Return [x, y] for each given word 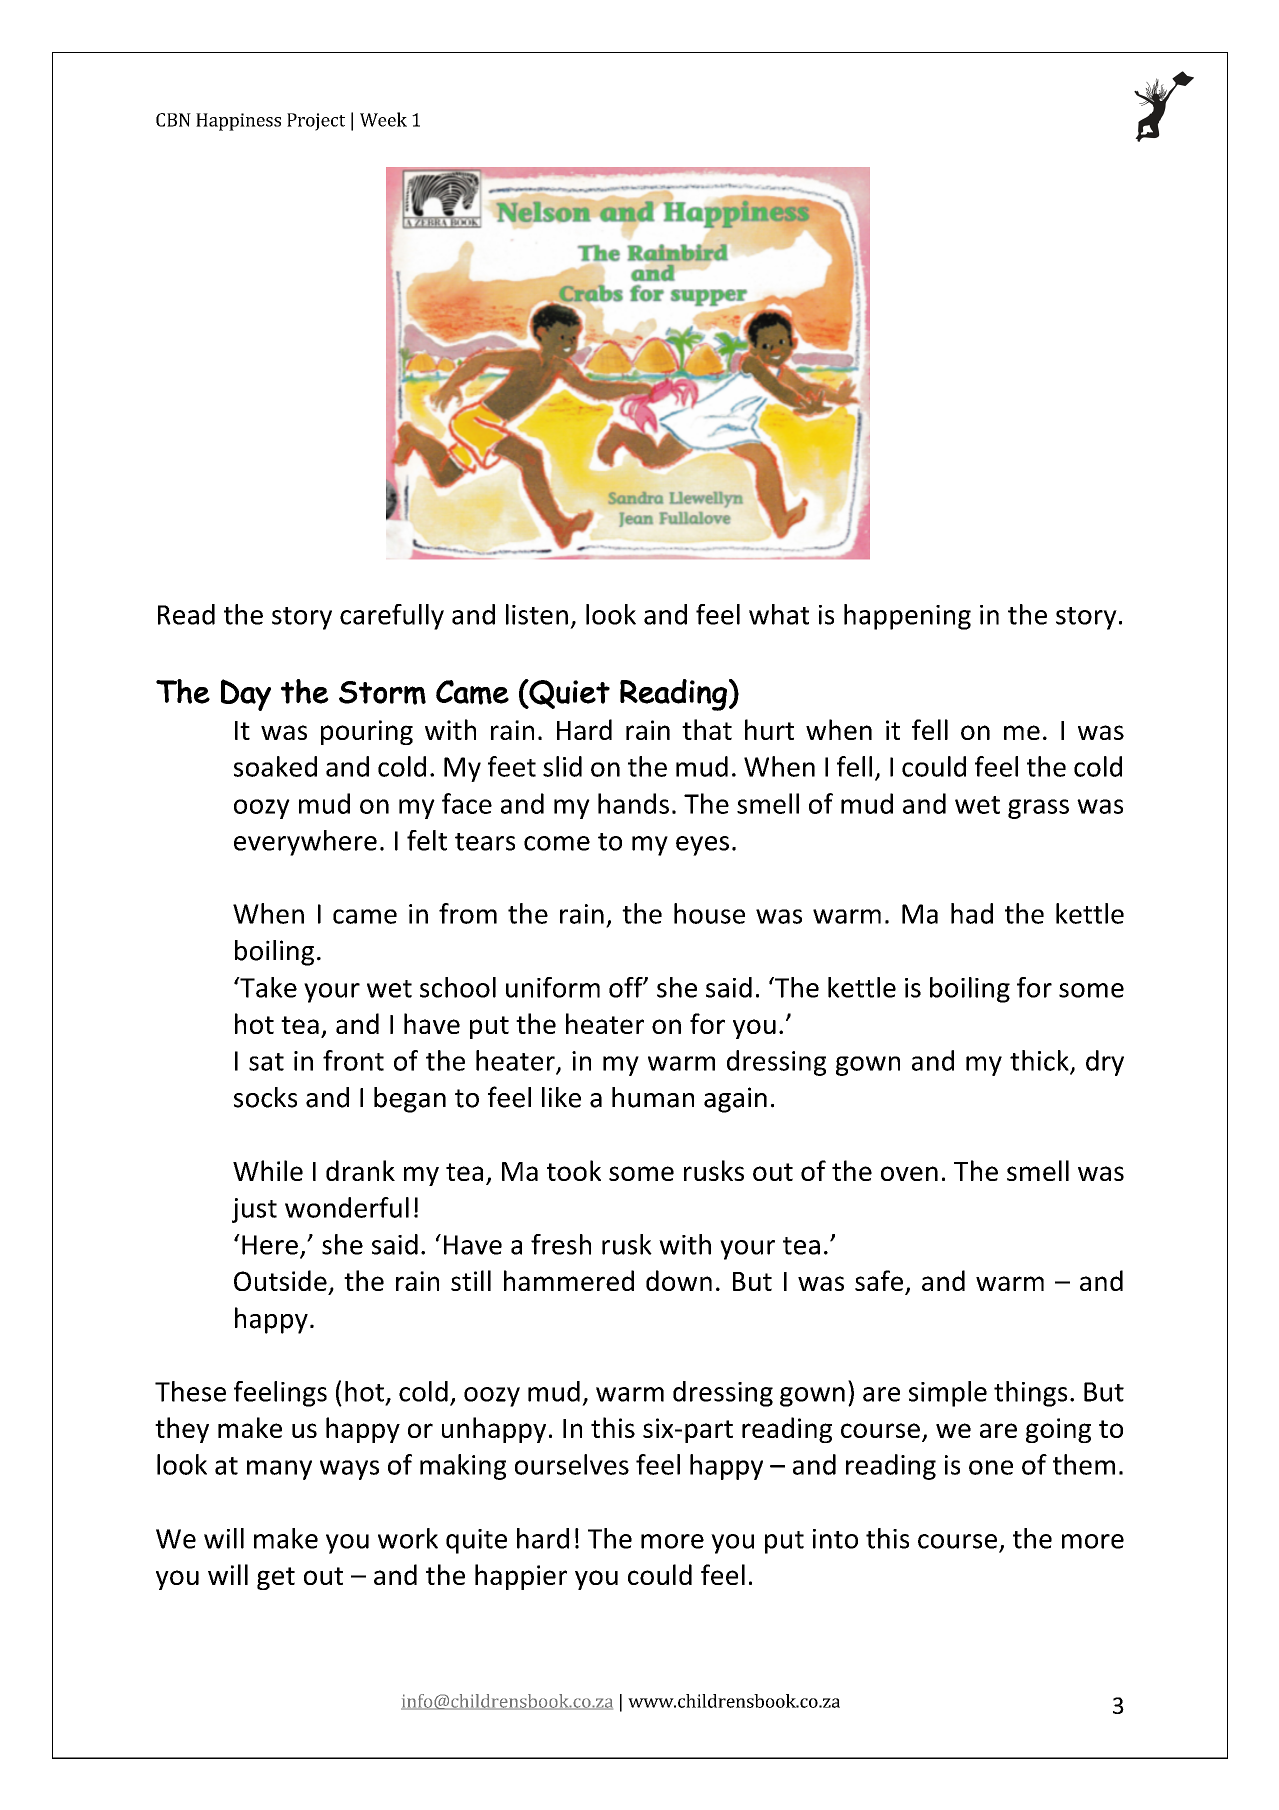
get [276, 1578]
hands [633, 803]
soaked [275, 766]
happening [907, 617]
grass [1038, 809]
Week [383, 119]
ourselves [572, 1464]
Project [316, 122]
